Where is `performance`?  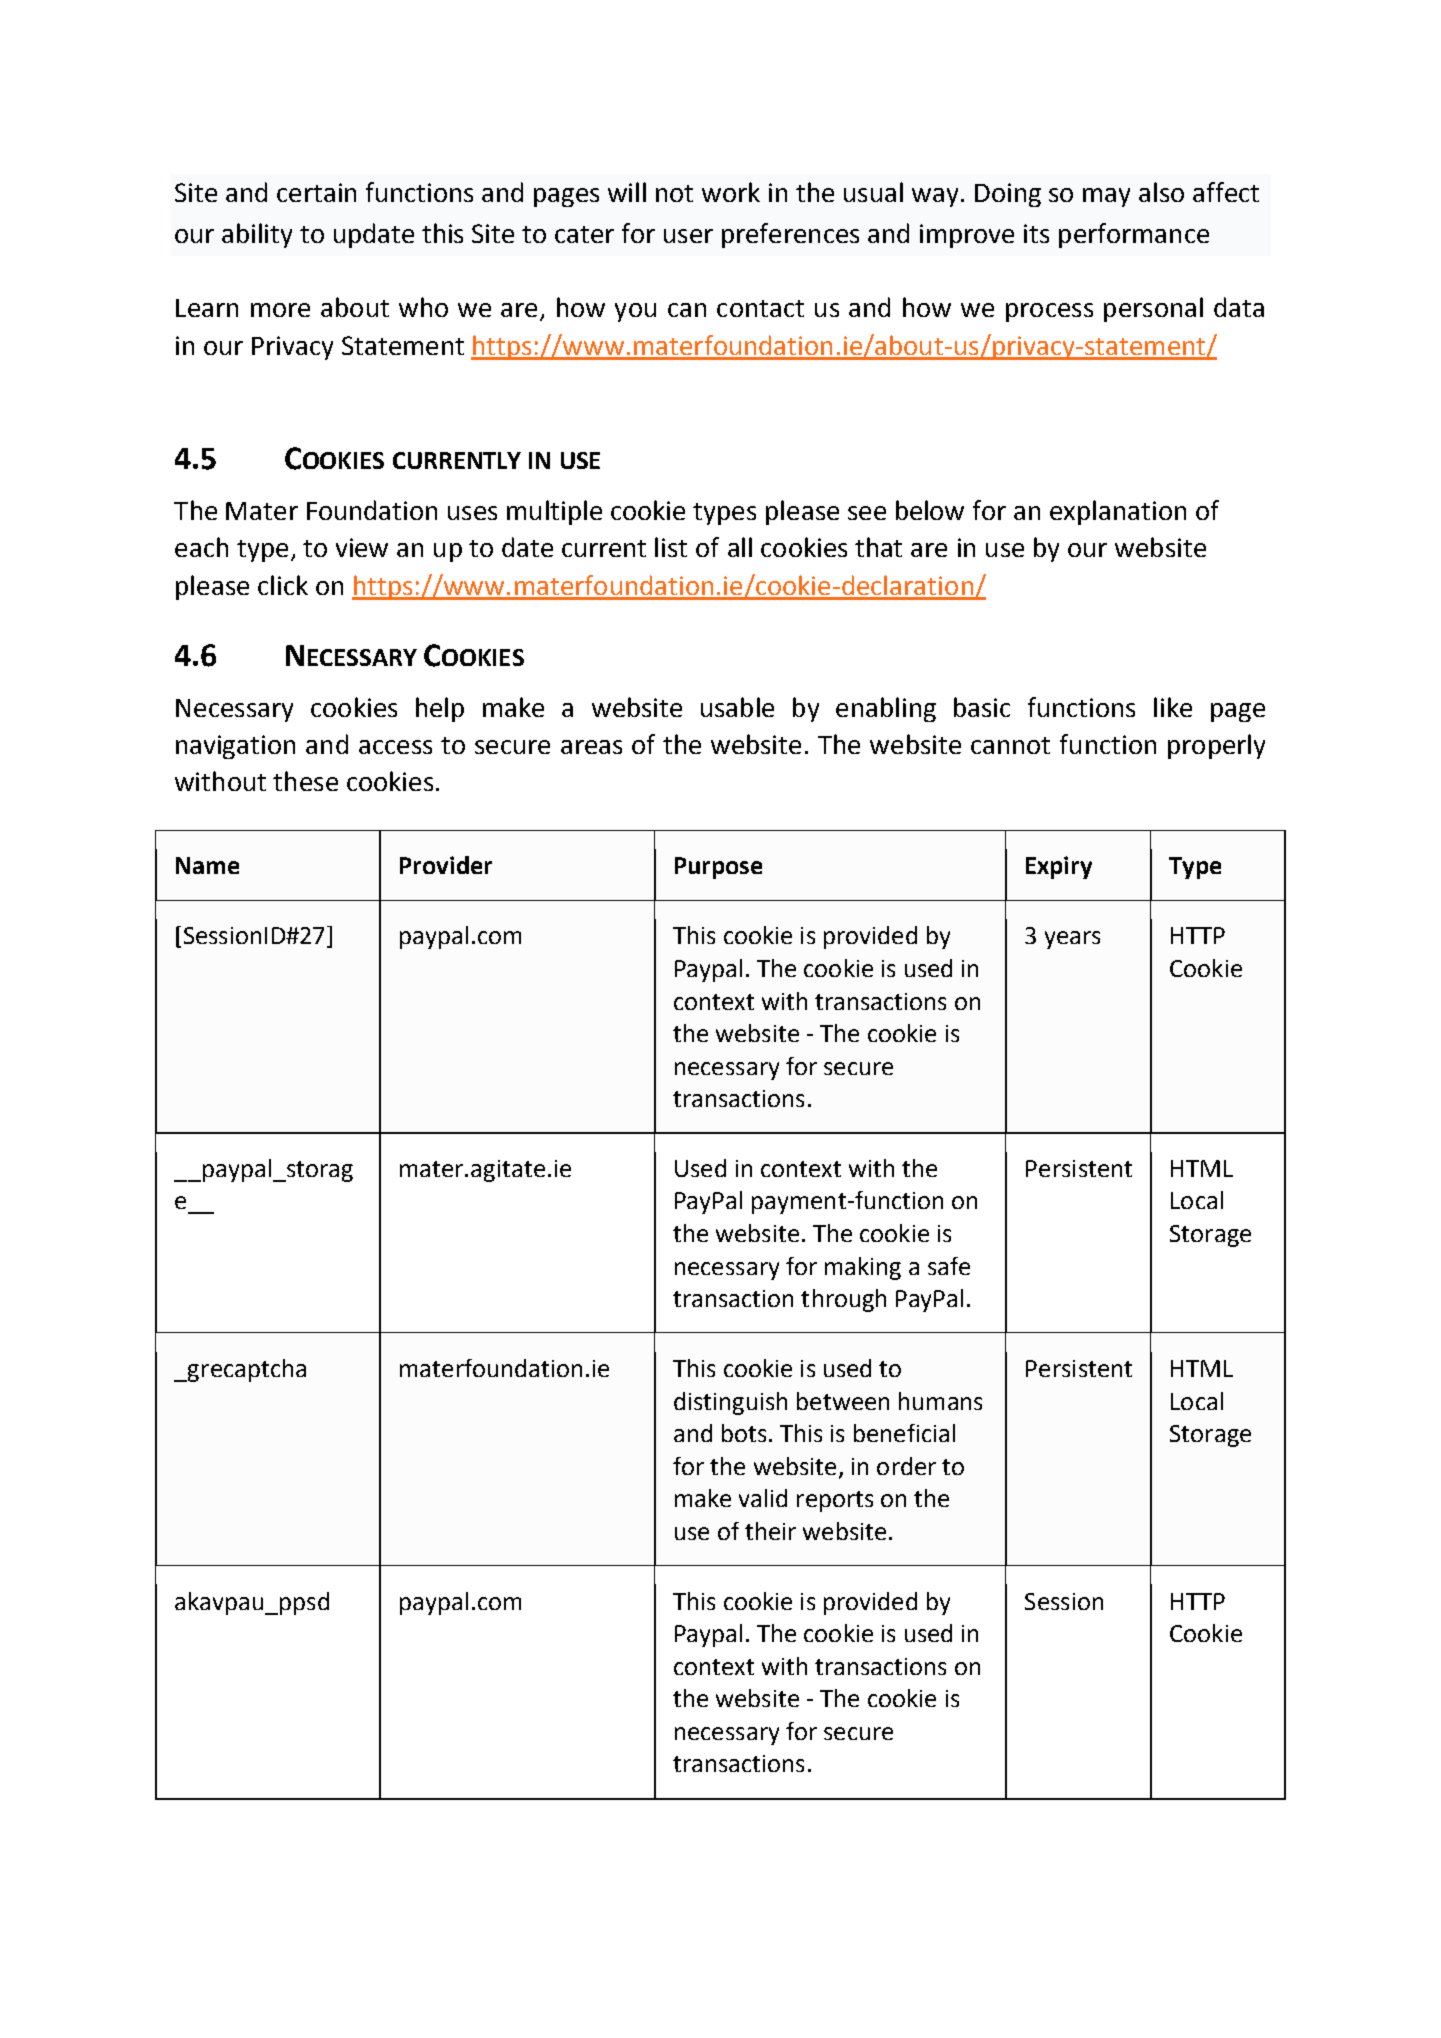 performance is located at coordinates (1134, 235).
